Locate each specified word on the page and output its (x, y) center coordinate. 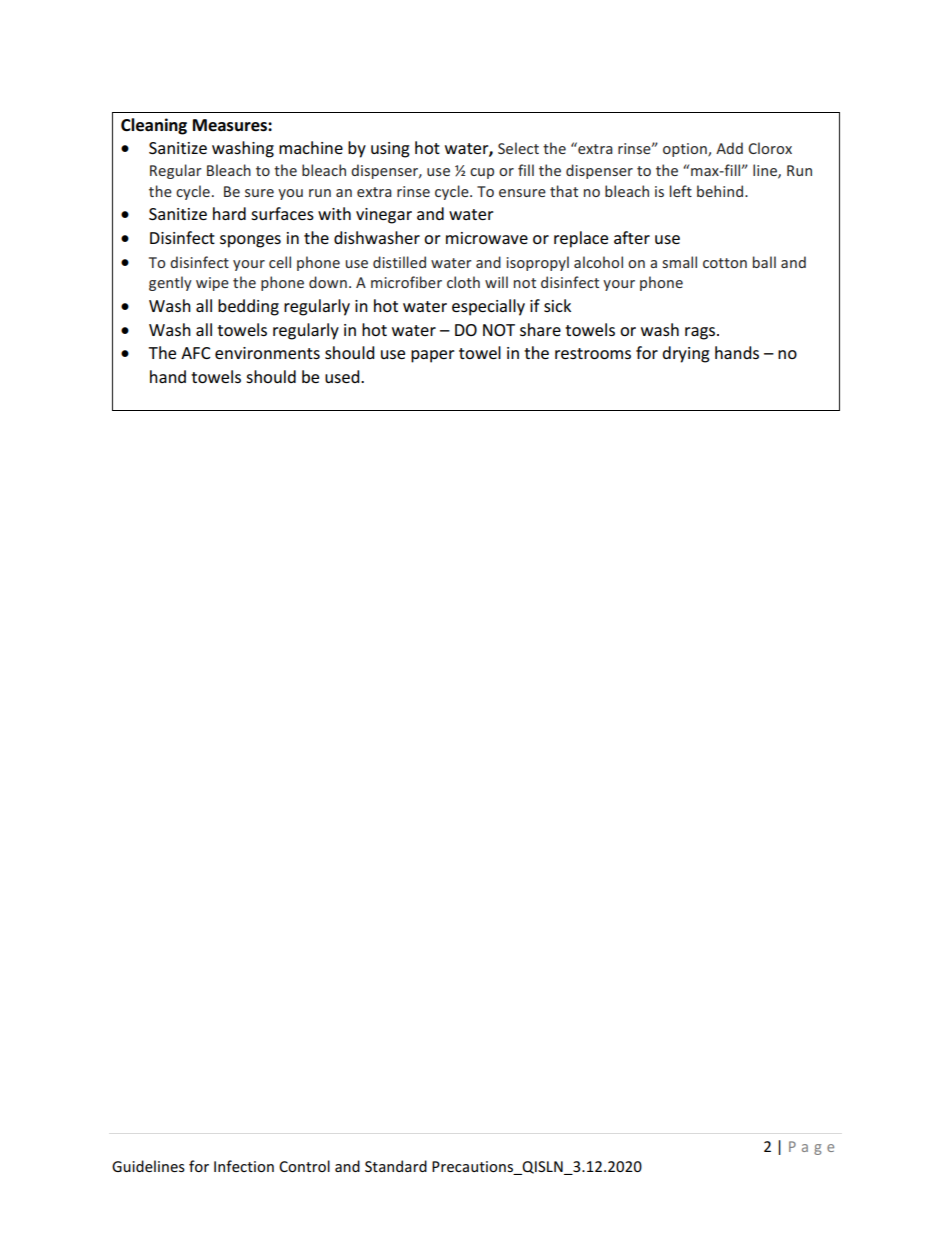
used (343, 376)
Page (811, 1148)
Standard (396, 1166)
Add (729, 148)
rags (701, 333)
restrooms (593, 353)
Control (304, 1166)
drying (686, 354)
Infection (244, 1166)
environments (267, 353)
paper (433, 356)
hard (229, 213)
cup (482, 173)
